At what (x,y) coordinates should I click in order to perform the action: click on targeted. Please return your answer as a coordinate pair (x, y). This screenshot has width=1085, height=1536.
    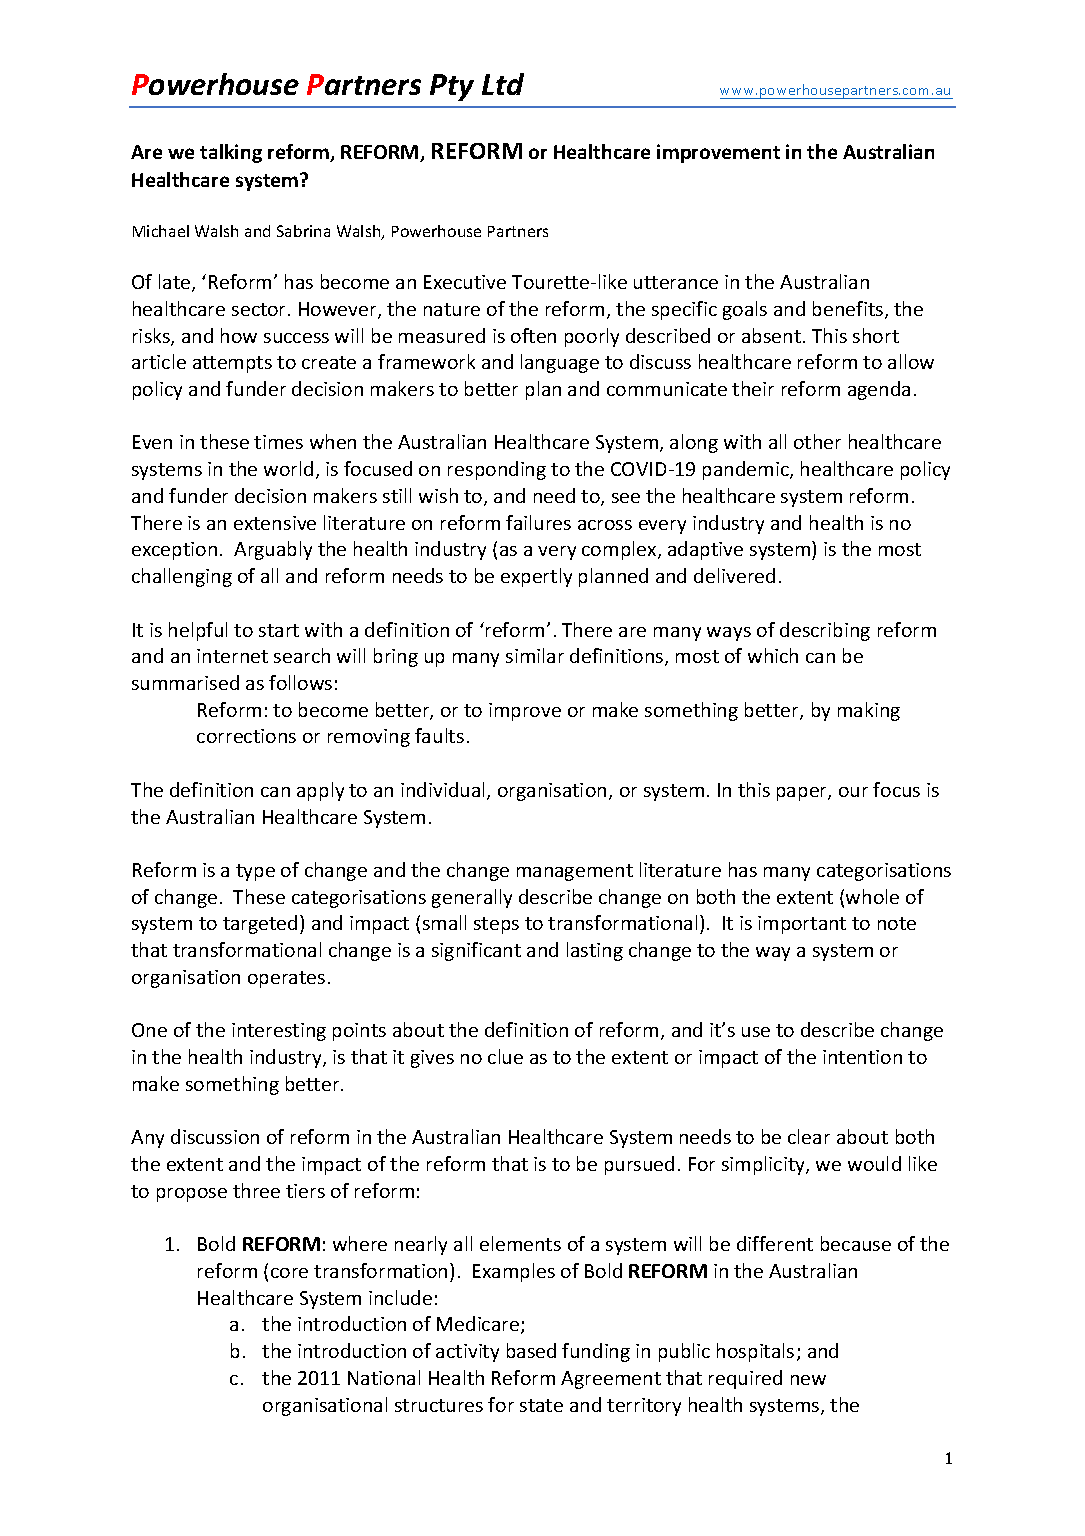
    Looking at the image, I should click on (260, 924).
